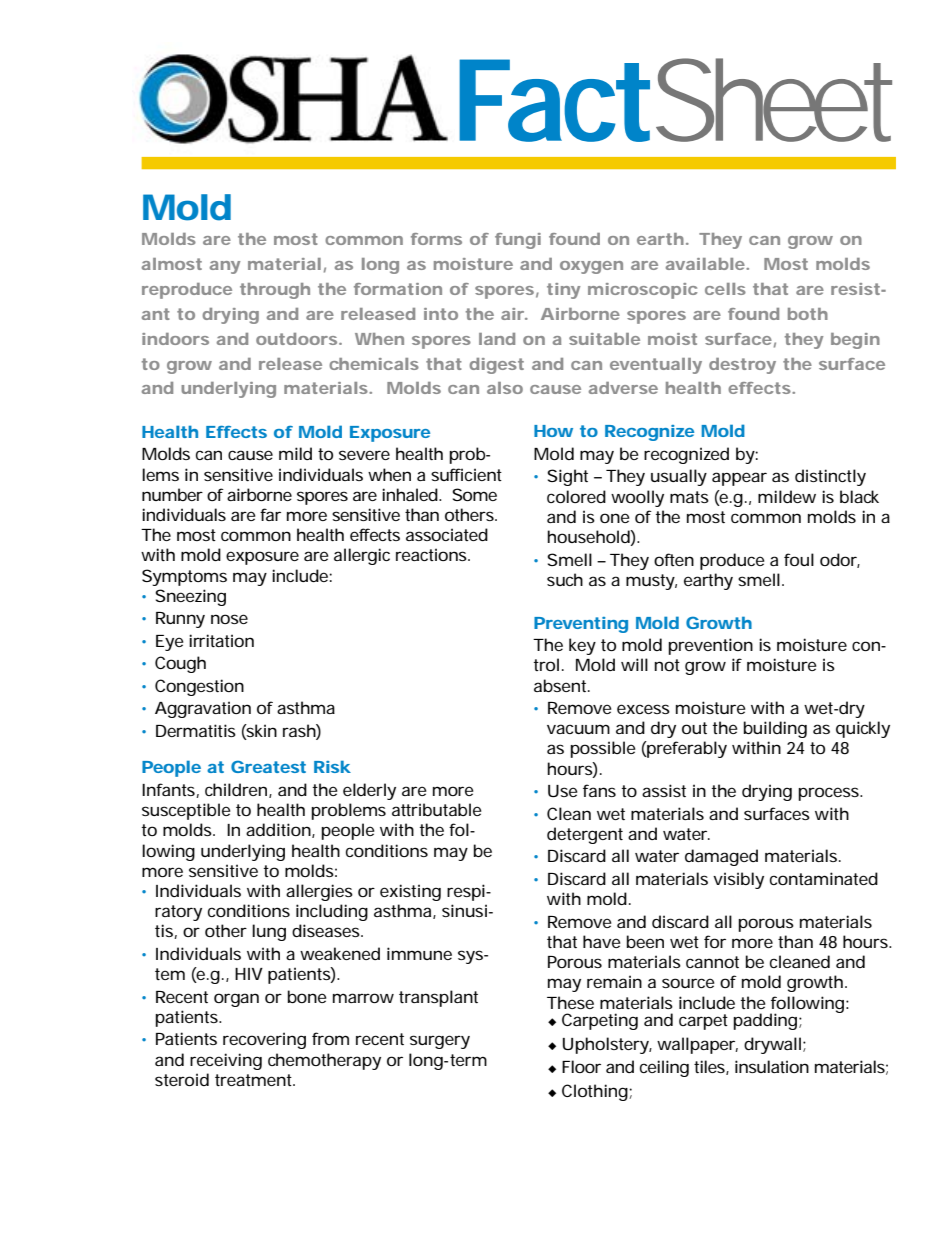 The height and width of the image is (1233, 952). Describe the element at coordinates (563, 291) in the image. I see `tiny` at that location.
